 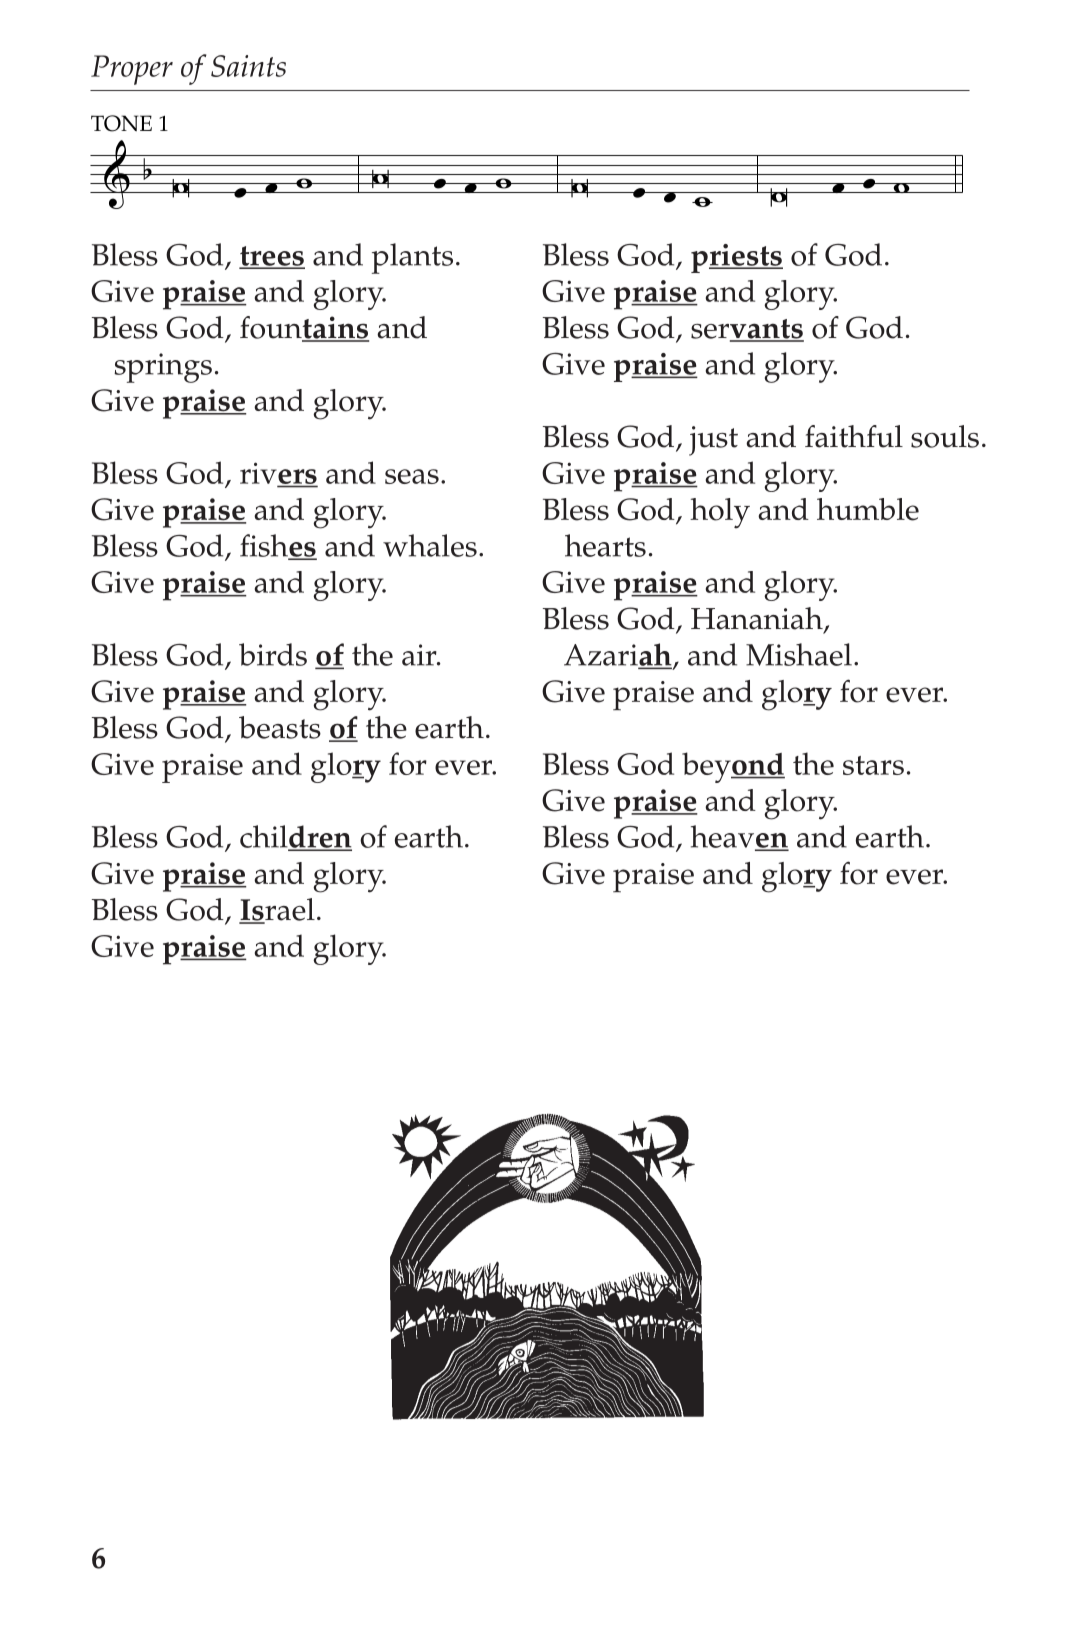 I want to click on priests, so click(x=737, y=258).
